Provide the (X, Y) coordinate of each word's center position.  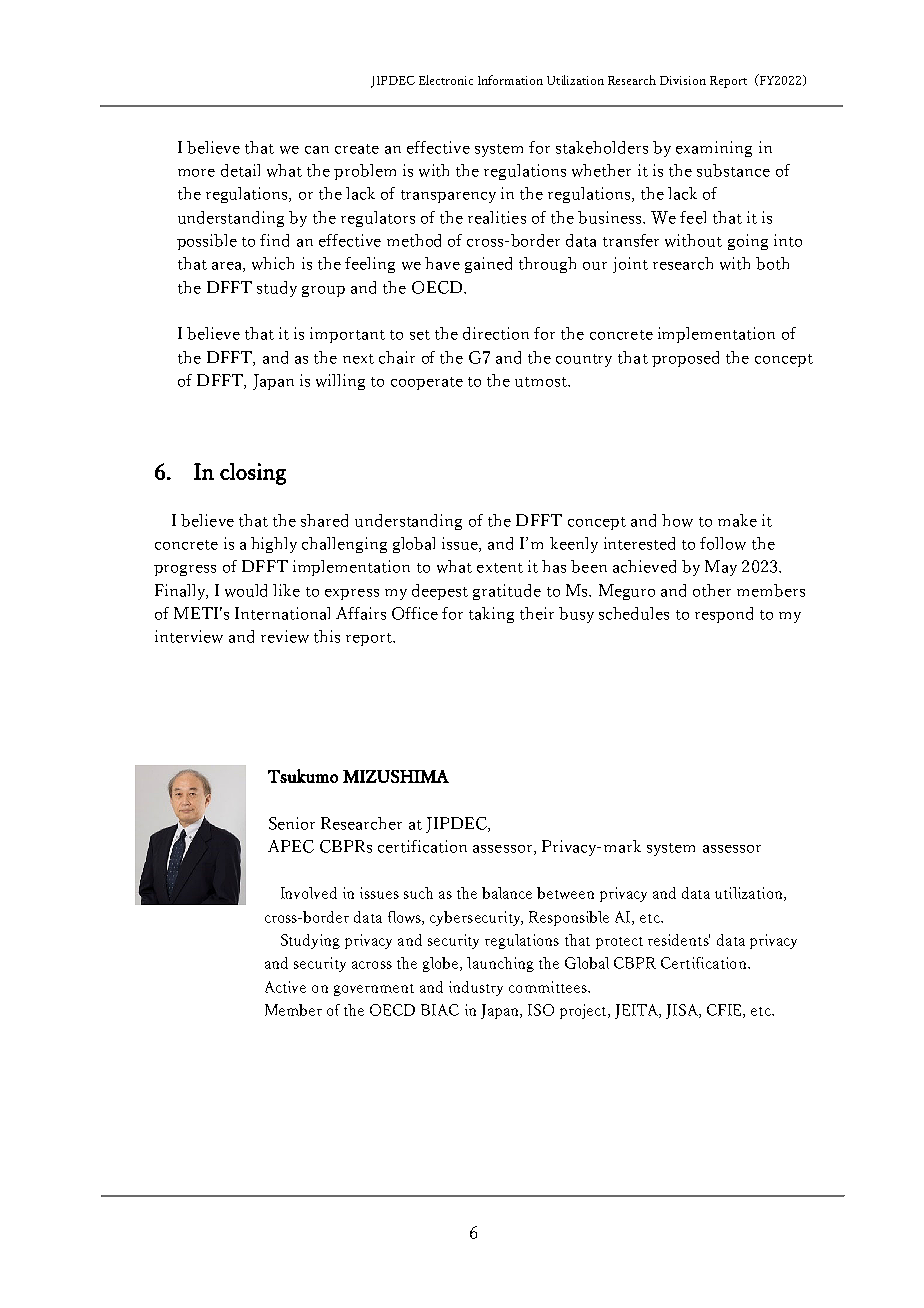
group (323, 291)
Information (510, 80)
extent (500, 568)
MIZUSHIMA (396, 776)
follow (723, 543)
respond (724, 615)
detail (240, 170)
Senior (292, 823)
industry (476, 988)
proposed (685, 359)
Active (285, 987)
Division (683, 80)
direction (496, 333)
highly (274, 545)
